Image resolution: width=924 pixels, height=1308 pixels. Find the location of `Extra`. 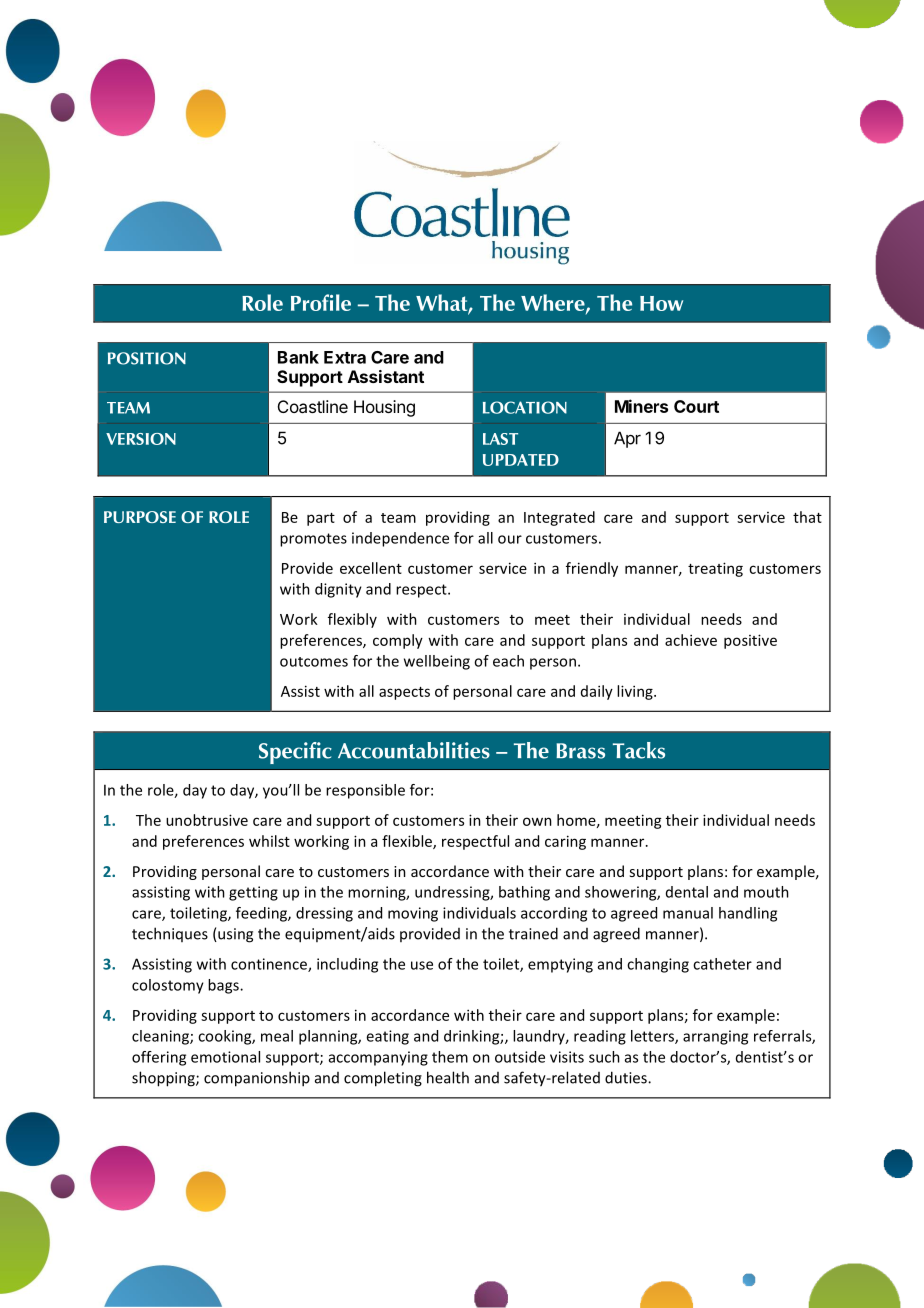

Extra is located at coordinates (345, 357).
